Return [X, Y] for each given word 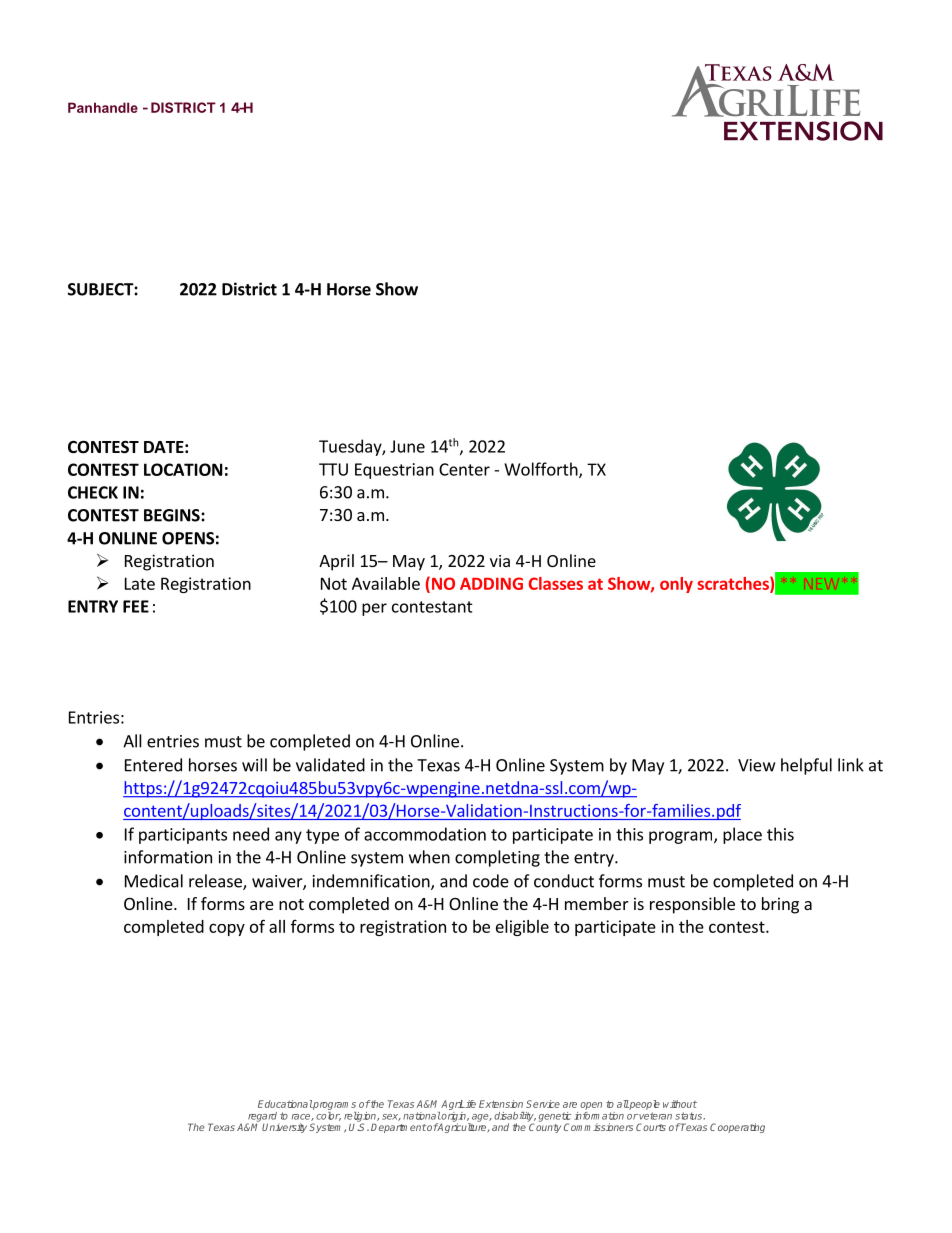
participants [183, 836]
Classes [556, 583]
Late [140, 583]
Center [464, 469]
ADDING [491, 583]
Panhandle [103, 107]
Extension [501, 1104]
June [407, 446]
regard [263, 1118]
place [742, 835]
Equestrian [394, 471]
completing [497, 858]
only [676, 585]
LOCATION [183, 469]
